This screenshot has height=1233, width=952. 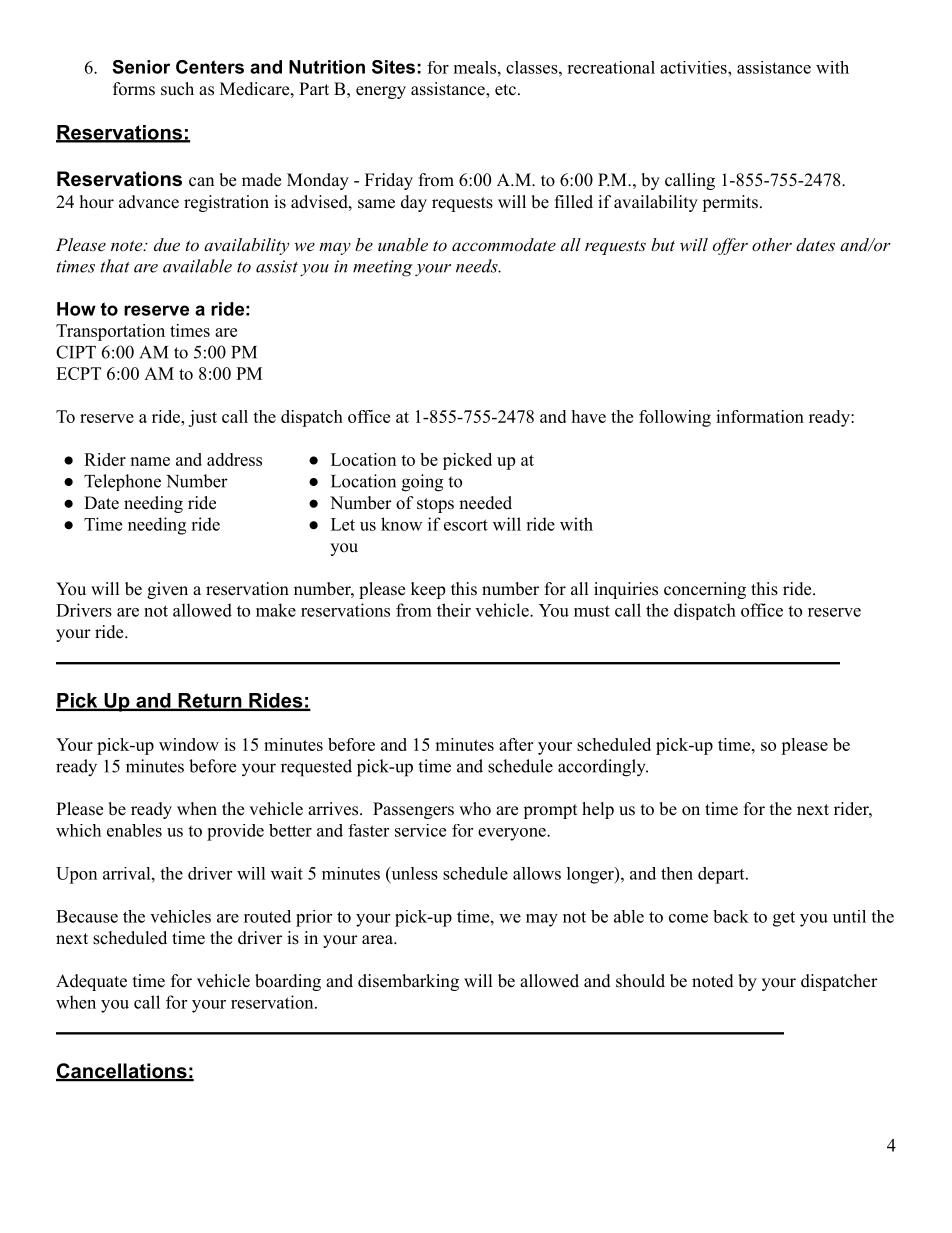 What do you see at coordinates (705, 590) in the screenshot?
I see `concerning` at bounding box center [705, 590].
